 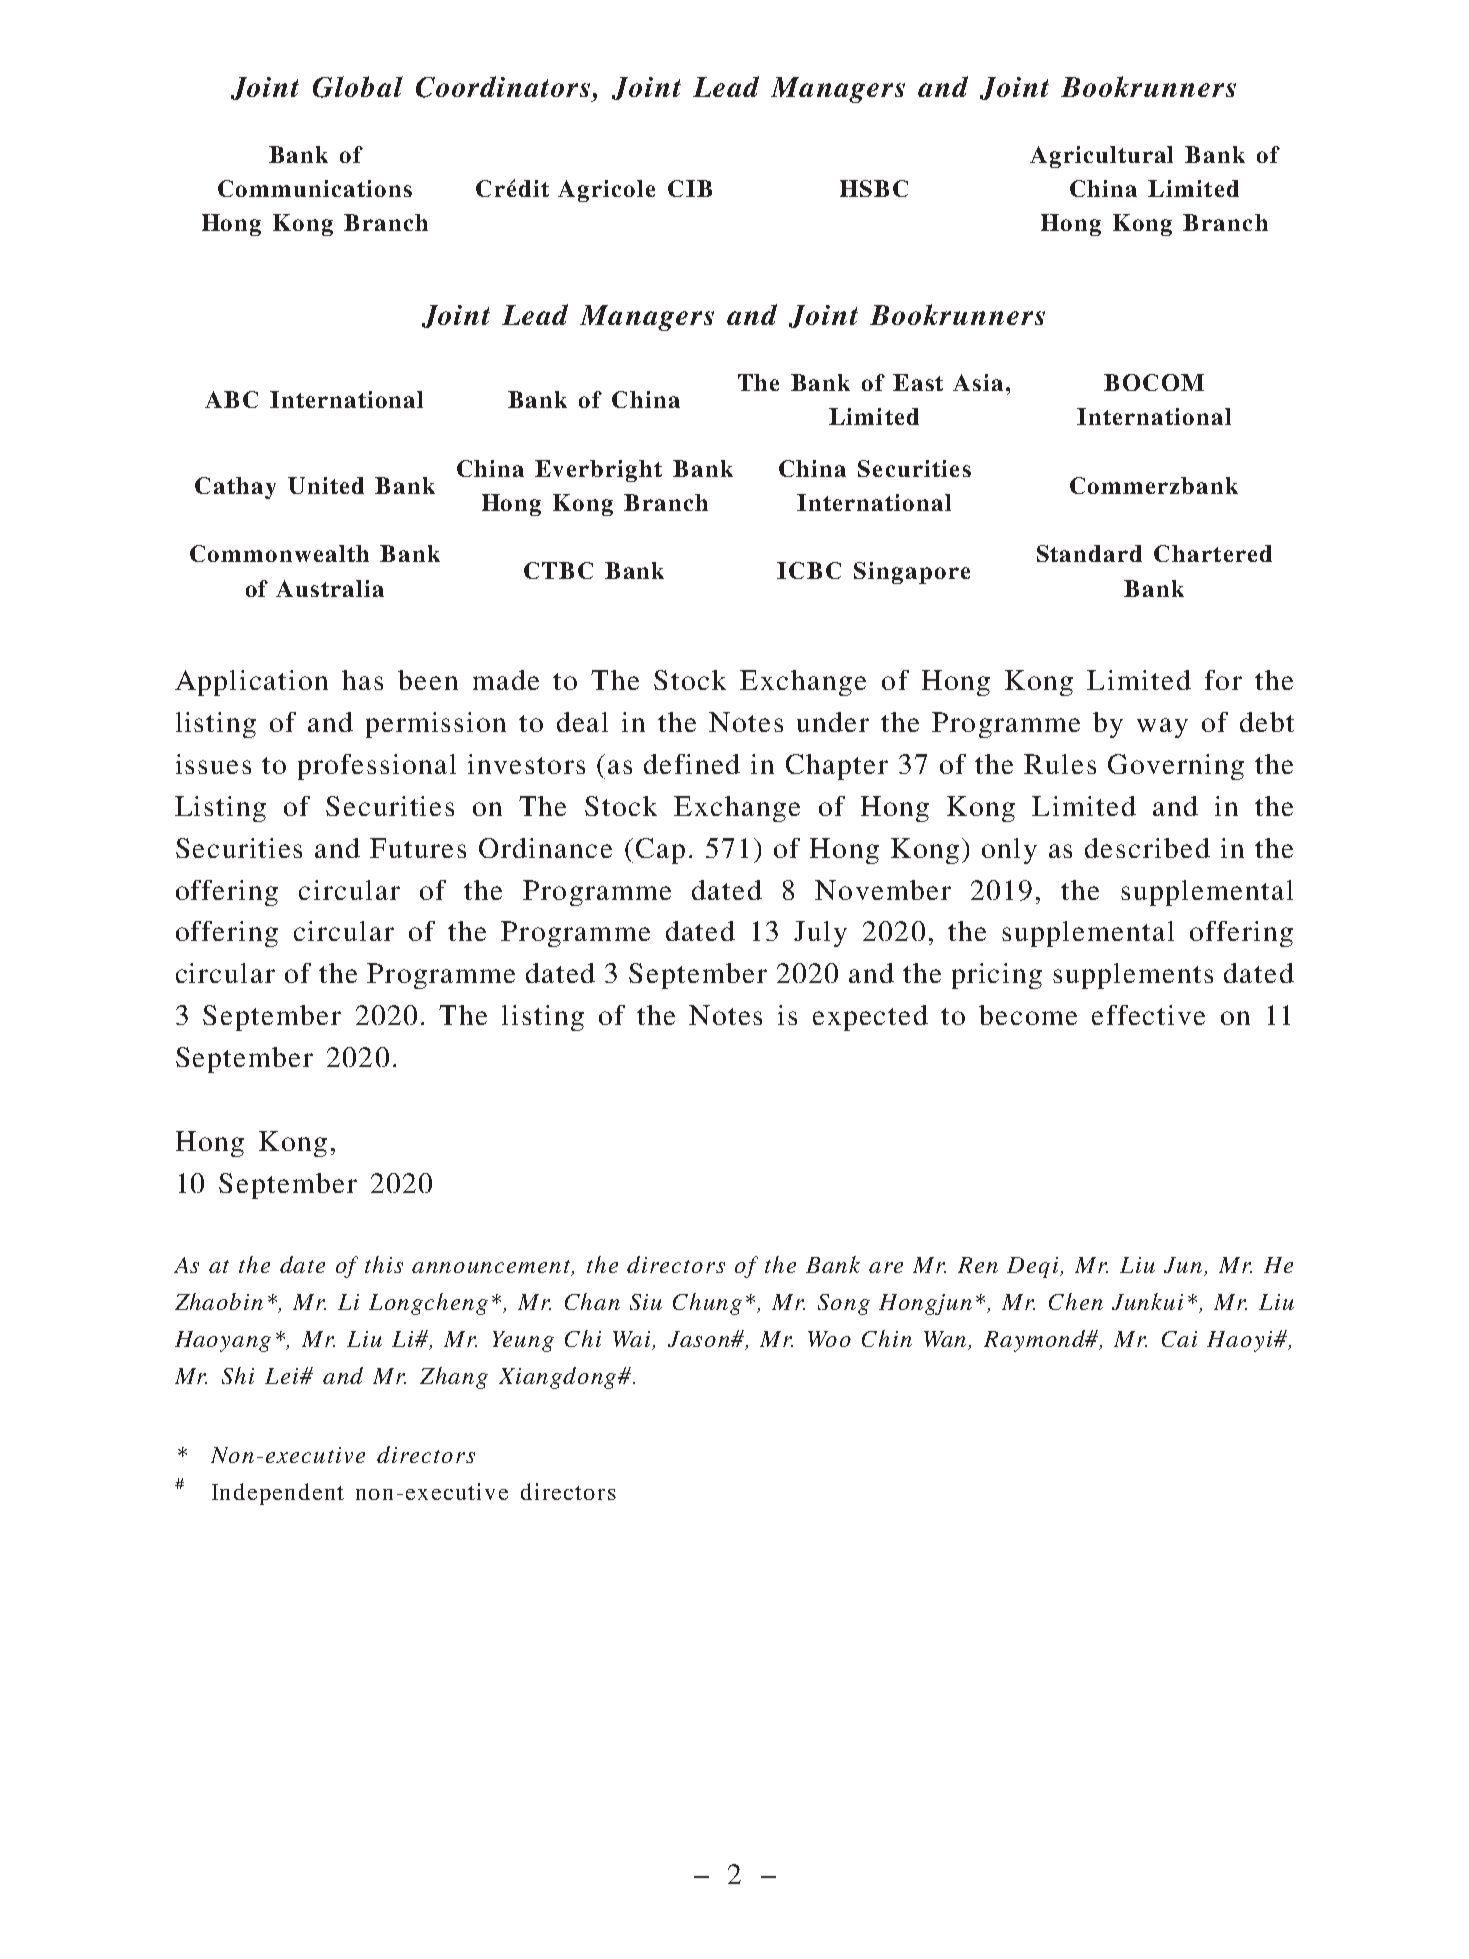 What do you see at coordinates (692, 764) in the document?
I see `defined` at bounding box center [692, 764].
